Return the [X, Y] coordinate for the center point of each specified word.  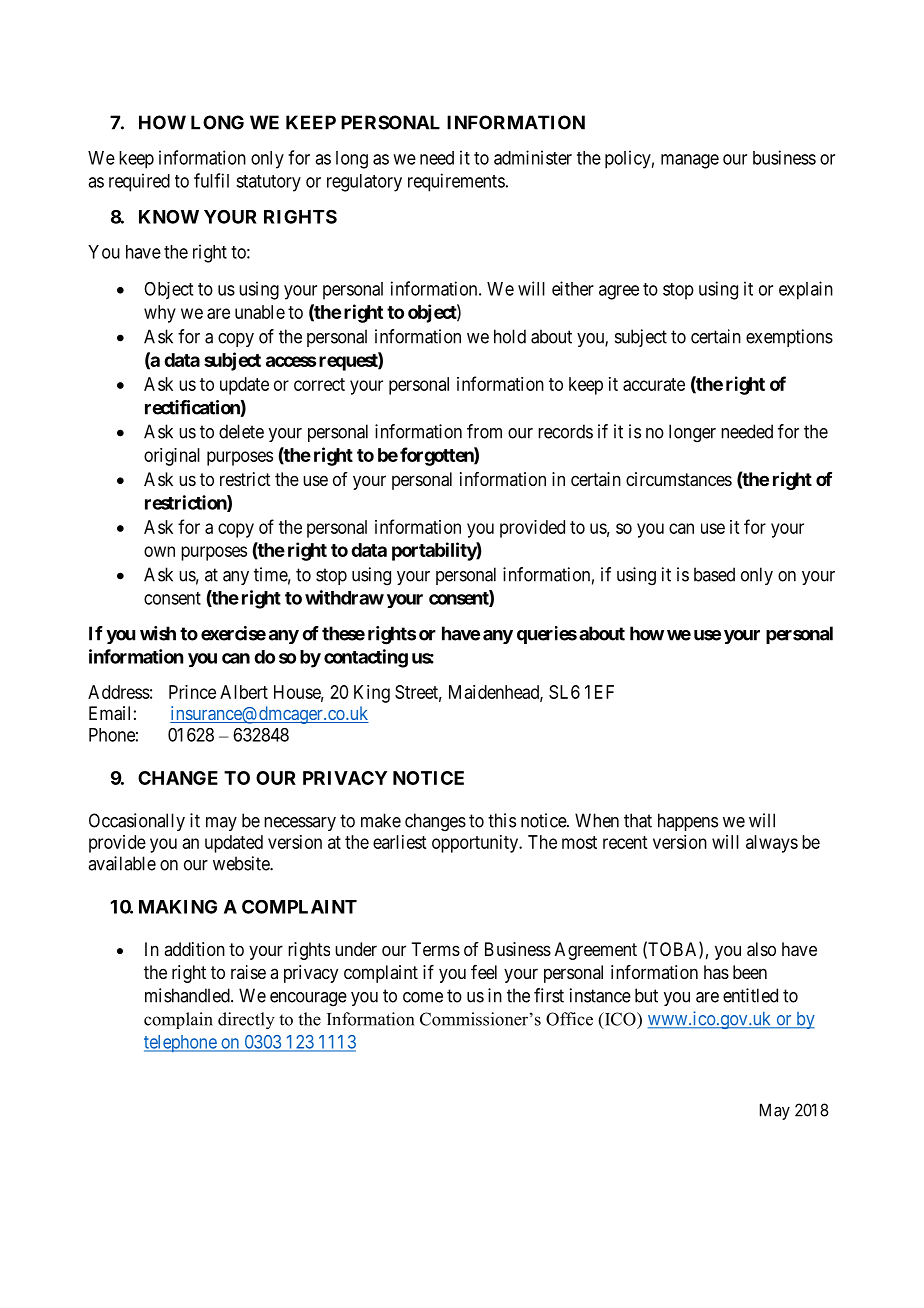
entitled [750, 995]
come [423, 997]
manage [690, 161]
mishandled [188, 995]
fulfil [211, 180]
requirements [456, 182]
